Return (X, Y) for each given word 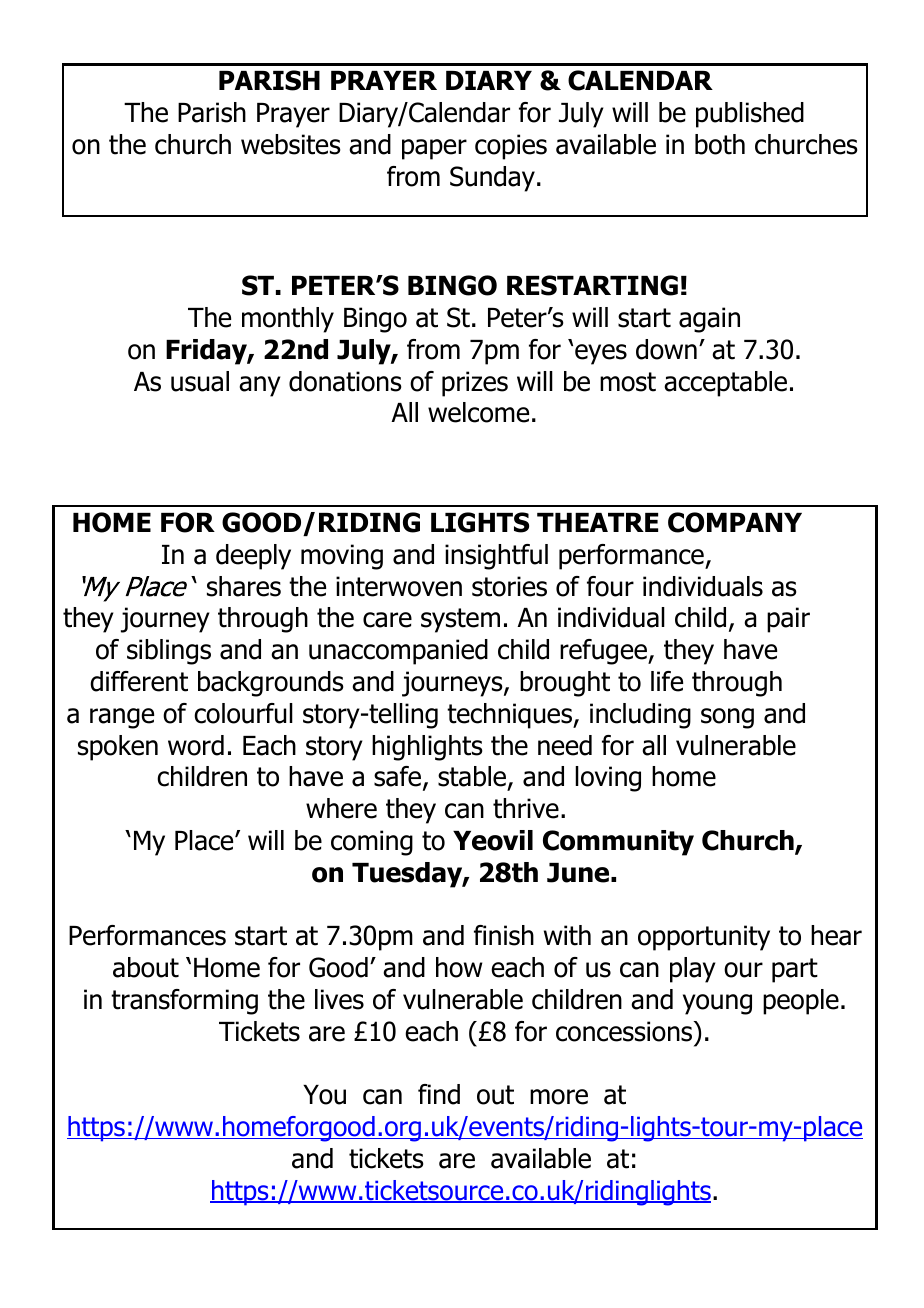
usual (200, 381)
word (196, 745)
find (439, 1094)
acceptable (725, 384)
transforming (184, 1002)
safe (399, 778)
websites (291, 144)
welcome (478, 412)
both (720, 144)
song (727, 718)
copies (511, 147)
